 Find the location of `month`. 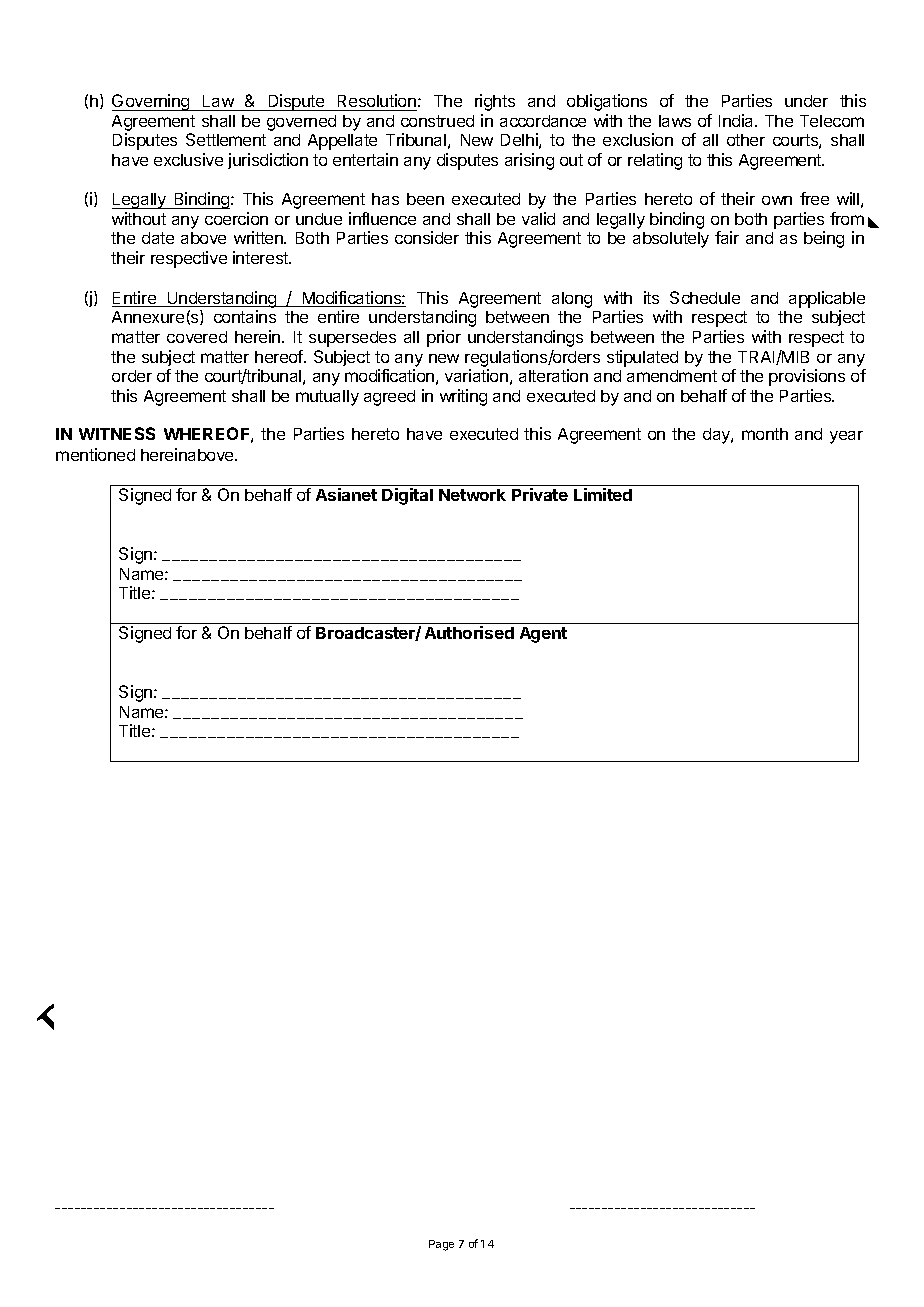

month is located at coordinates (765, 434).
